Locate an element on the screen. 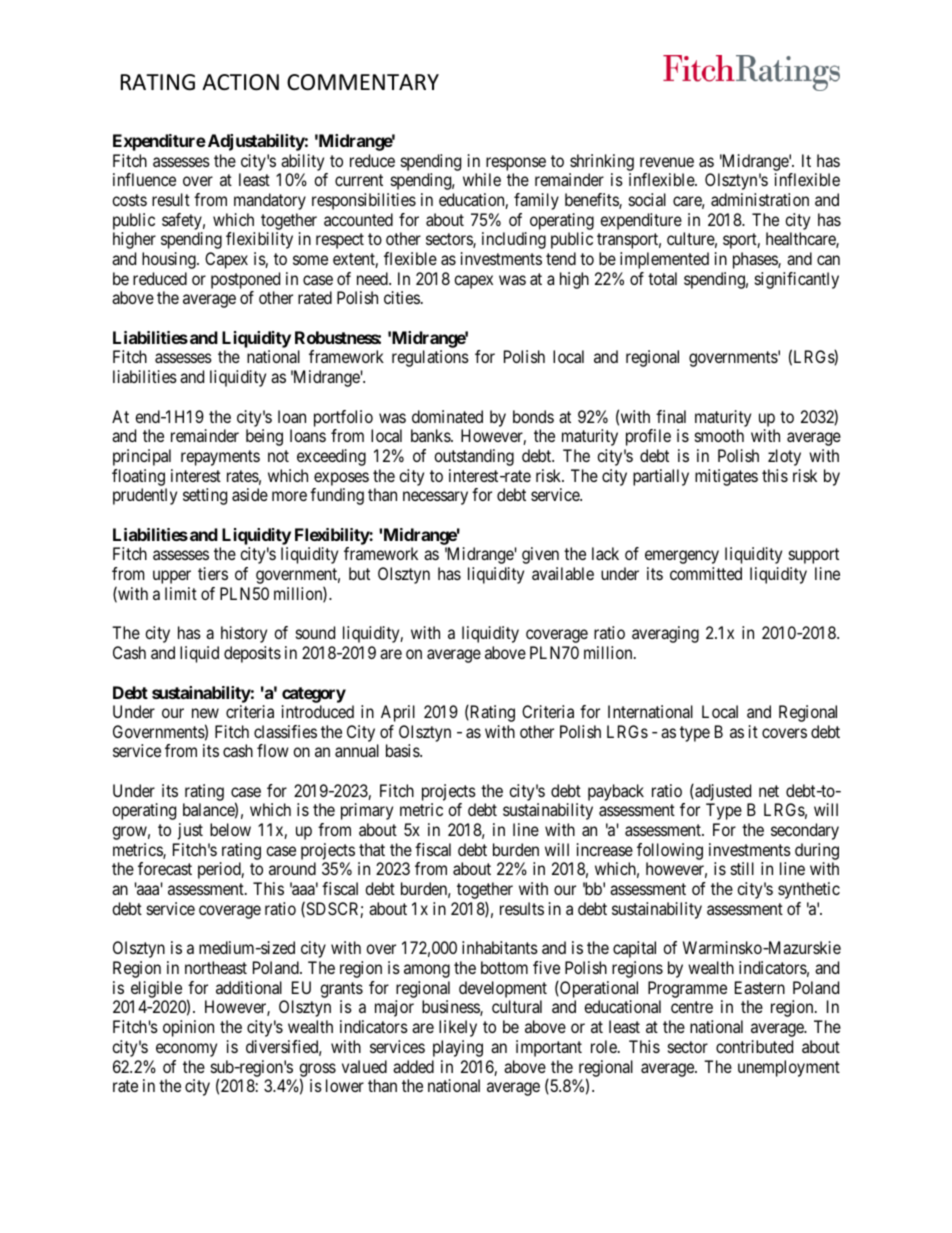 This screenshot has height=1233, width=952. contributed is located at coordinates (754, 1046).
